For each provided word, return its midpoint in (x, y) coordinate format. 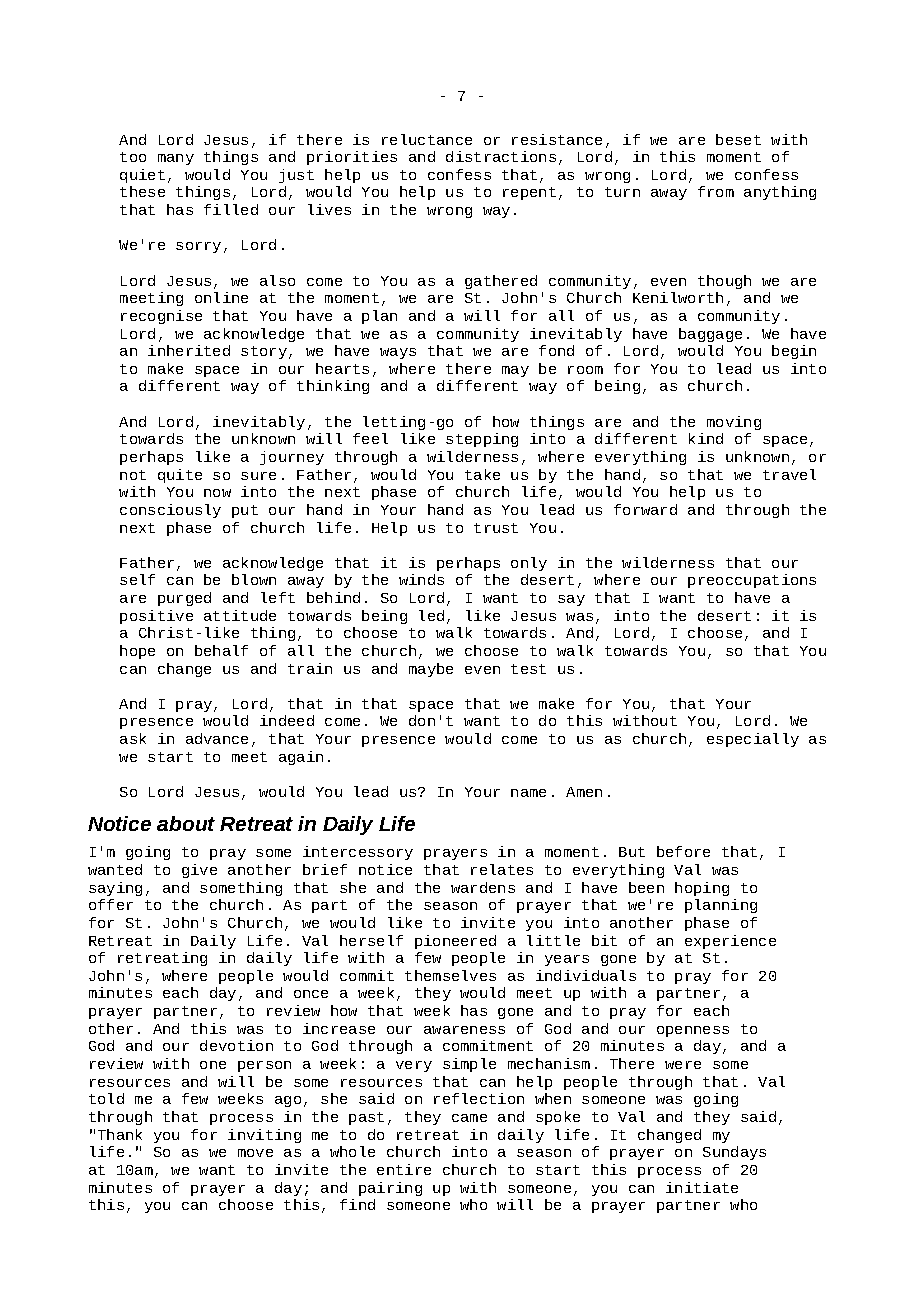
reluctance (427, 139)
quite (180, 476)
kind (706, 438)
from (716, 191)
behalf (221, 650)
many (176, 159)
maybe (431, 670)
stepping (482, 440)
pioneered (455, 942)
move (255, 1153)
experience (730, 942)
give (199, 871)
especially (753, 740)
